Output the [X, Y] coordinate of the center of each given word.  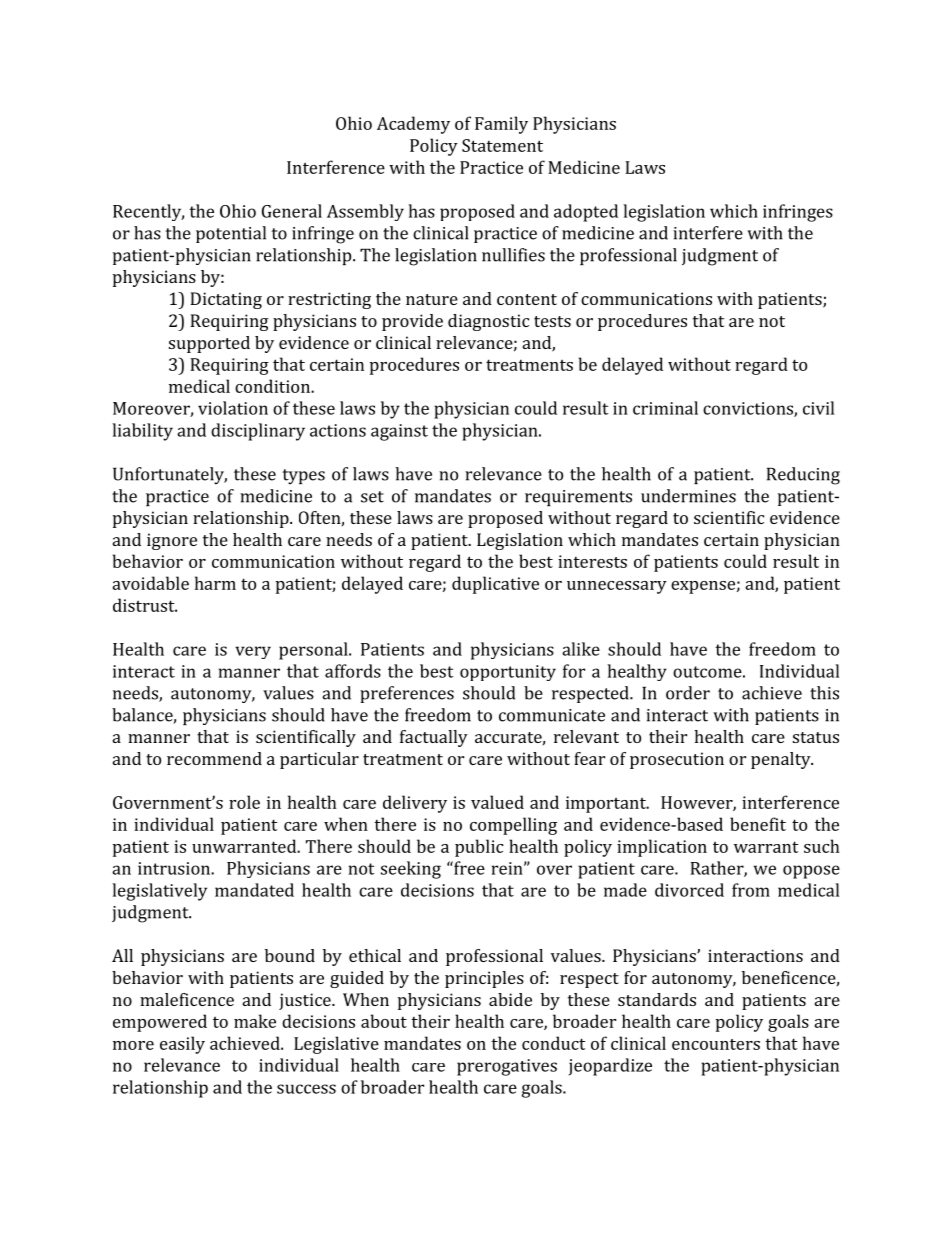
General [292, 211]
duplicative [495, 585]
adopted [586, 213]
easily [182, 1045]
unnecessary [617, 587]
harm [215, 583]
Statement [502, 145]
